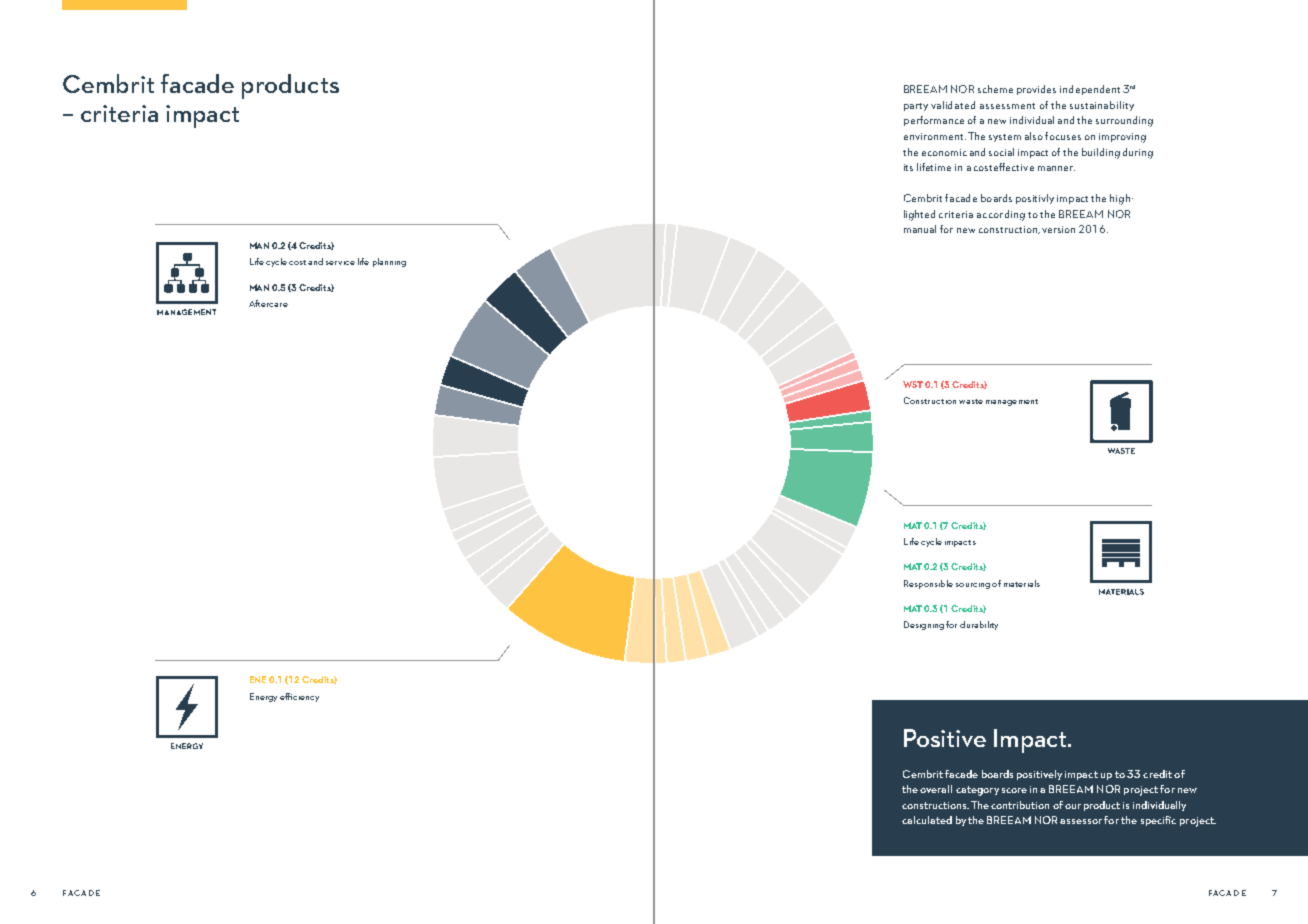 The height and width of the page is (924, 1308). What do you see at coordinates (927, 820) in the page?
I see `calculated` at bounding box center [927, 820].
